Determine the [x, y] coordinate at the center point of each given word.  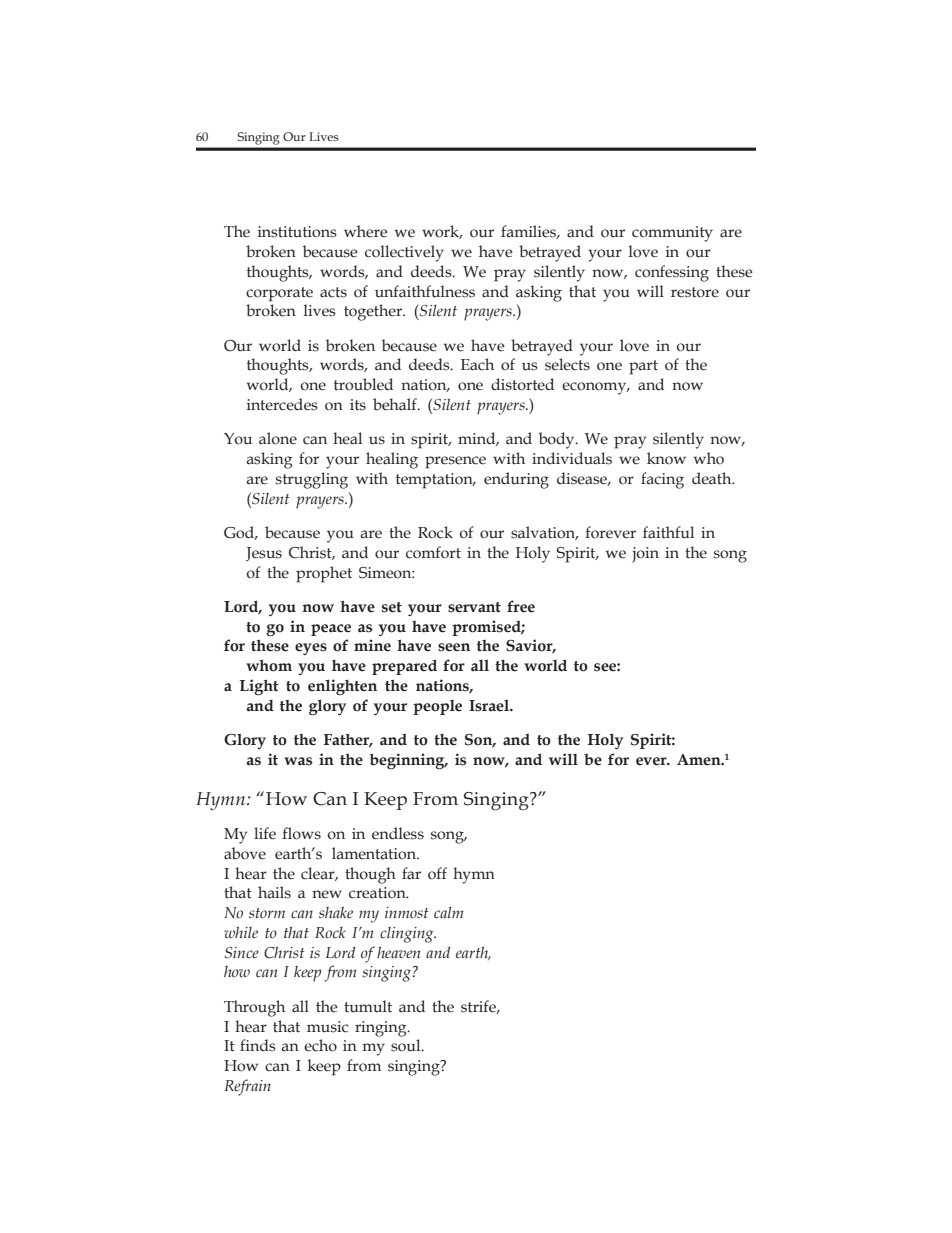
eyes [311, 649]
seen [454, 647]
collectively [404, 253]
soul [407, 1045]
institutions [297, 232]
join [645, 555]
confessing [672, 273]
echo [320, 1045]
